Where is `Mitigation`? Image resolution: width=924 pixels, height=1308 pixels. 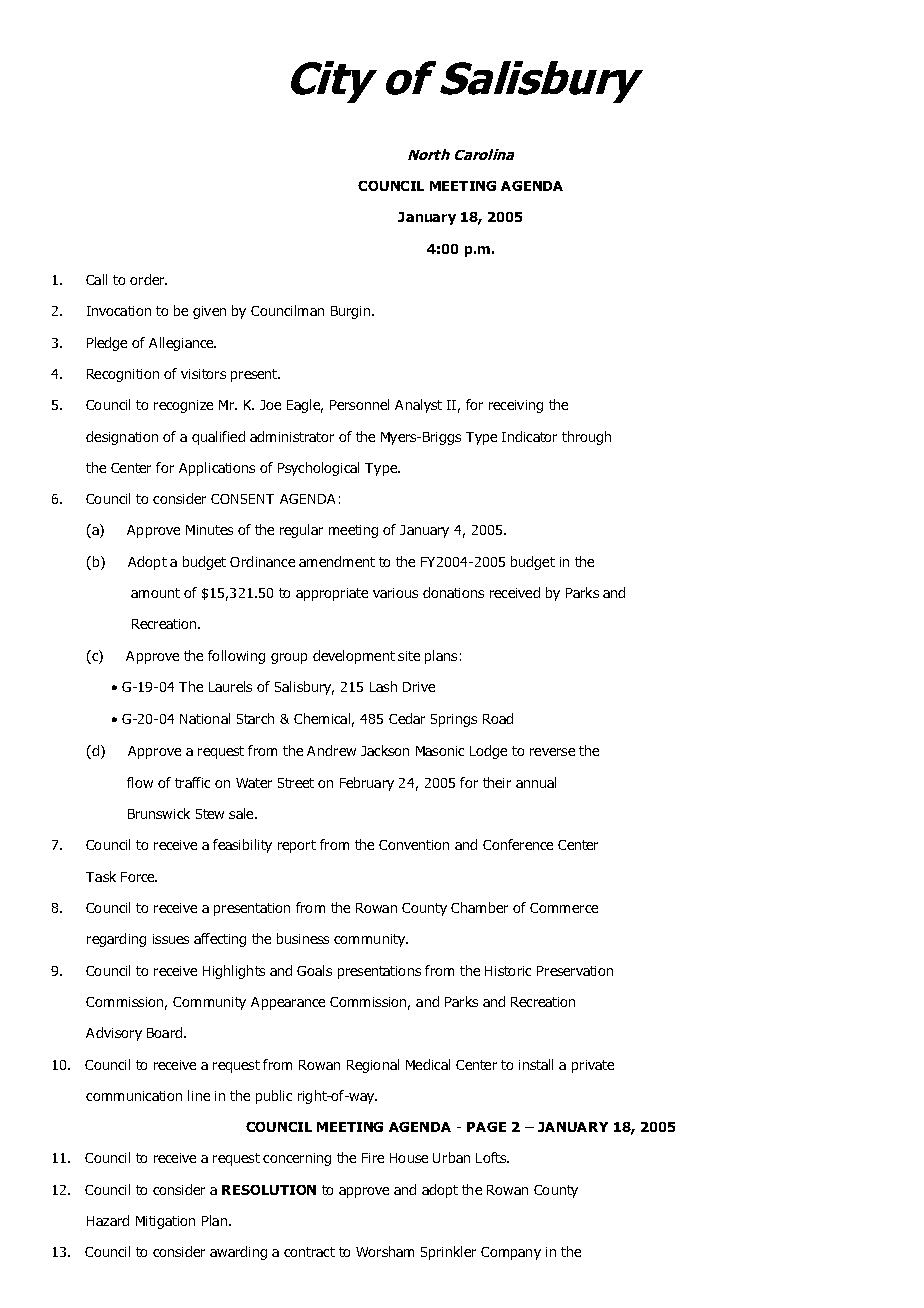
Mitigation is located at coordinates (165, 1222).
